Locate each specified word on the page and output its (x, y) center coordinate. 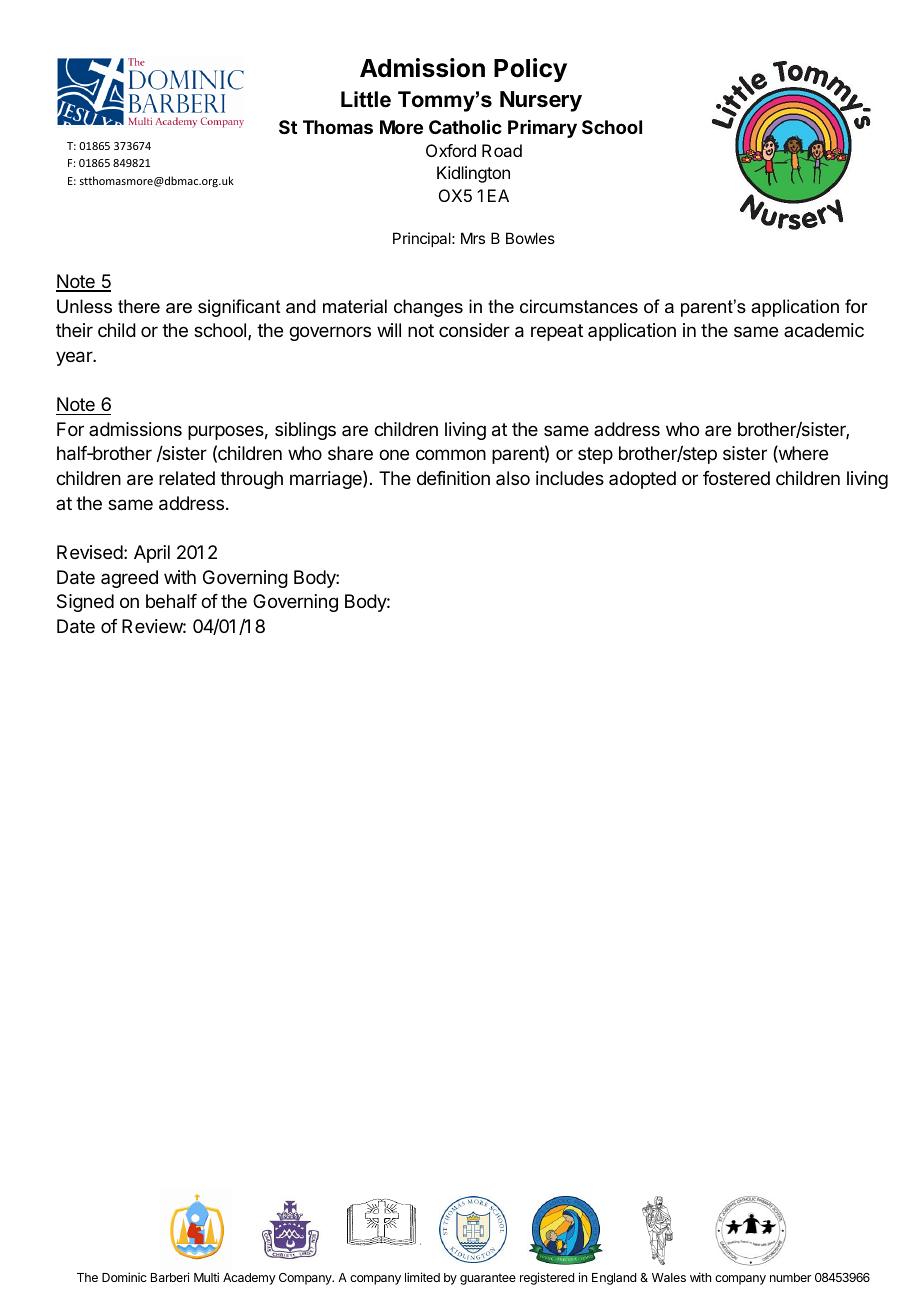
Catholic (465, 126)
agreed (129, 579)
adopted (642, 480)
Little (366, 99)
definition (453, 478)
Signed (85, 603)
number (790, 1277)
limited (422, 1277)
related (187, 478)
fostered (736, 478)
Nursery (541, 101)
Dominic (124, 1277)
